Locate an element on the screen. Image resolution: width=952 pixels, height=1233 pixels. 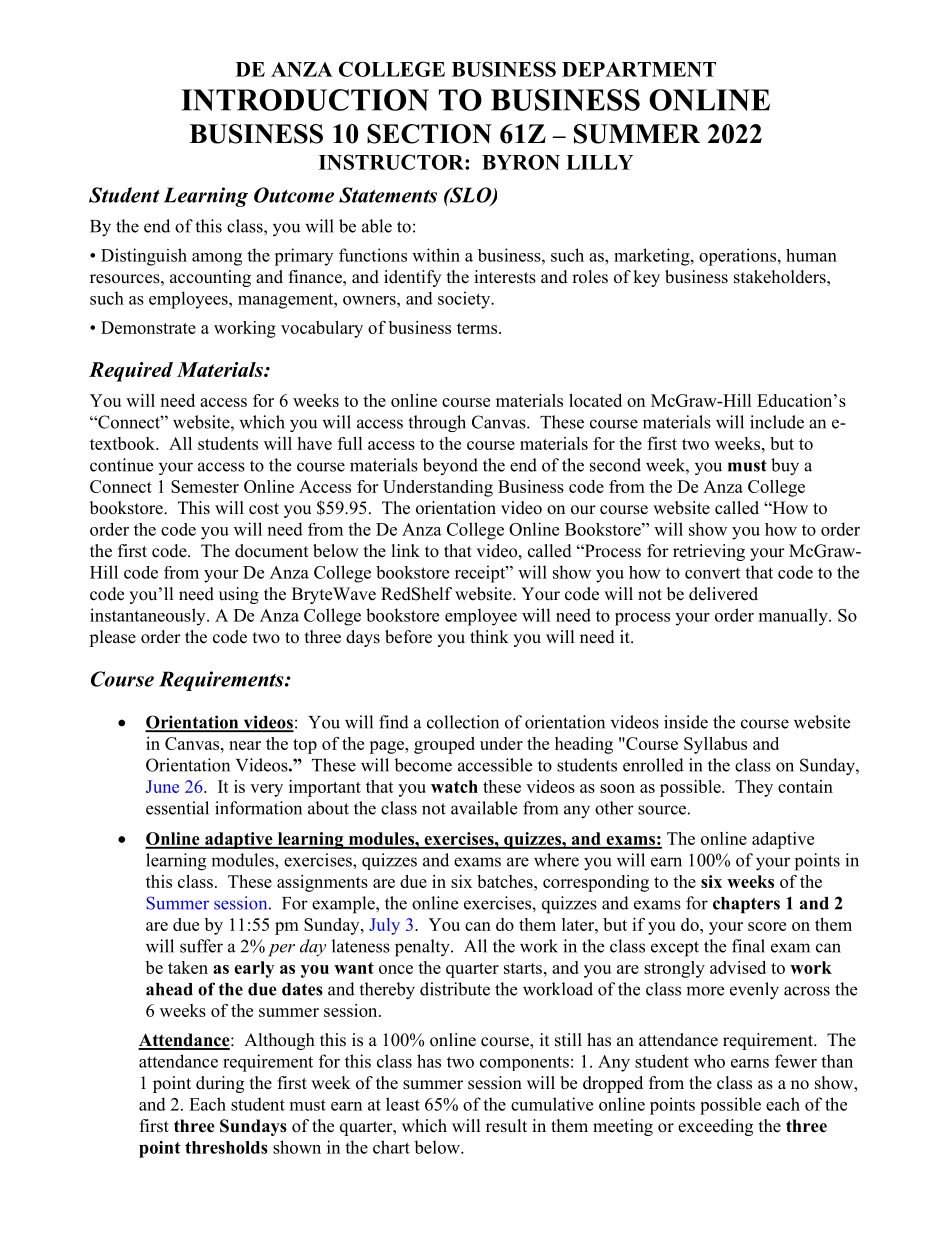
DEPARTMENT is located at coordinates (639, 69).
